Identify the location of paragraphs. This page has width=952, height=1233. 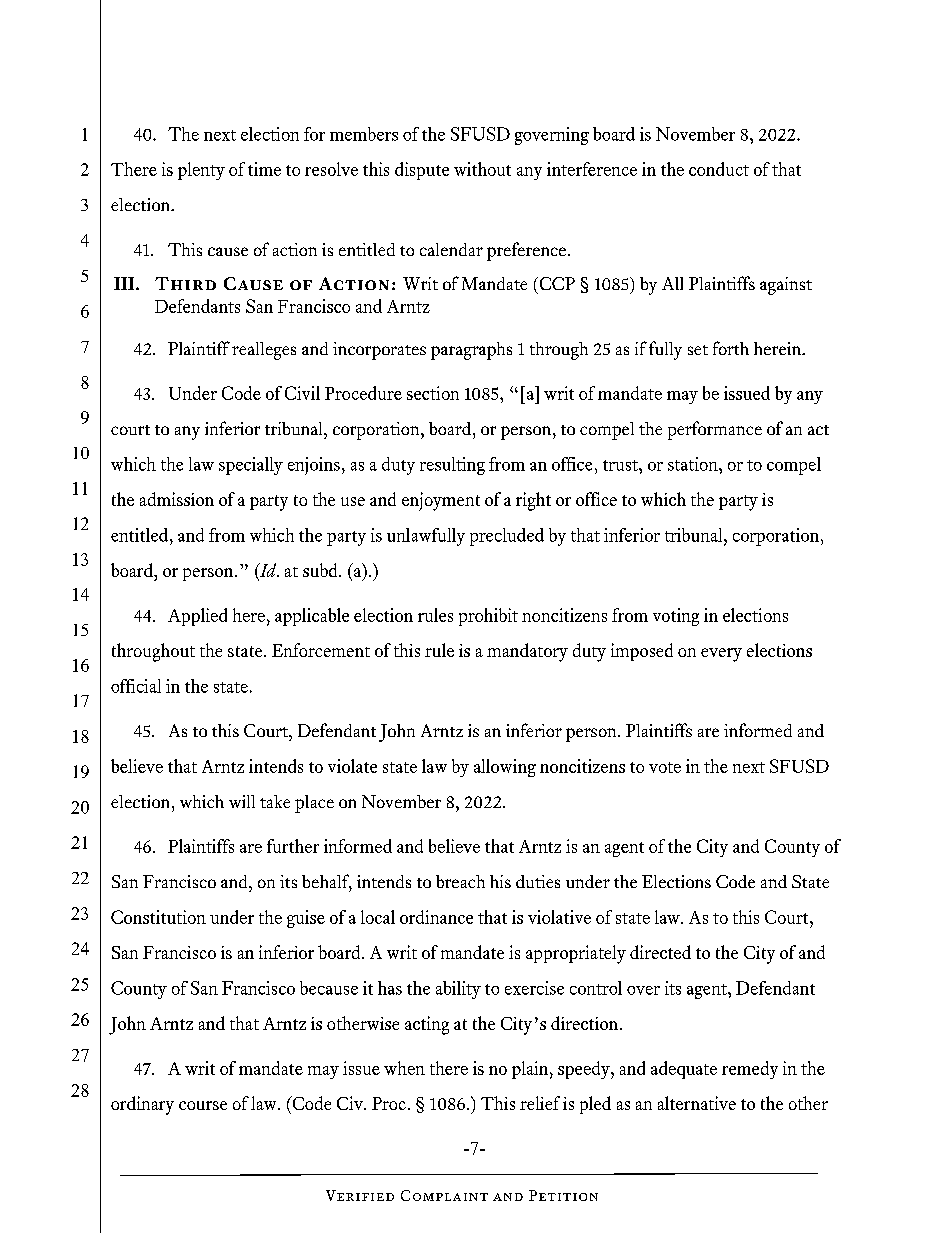
(471, 351).
